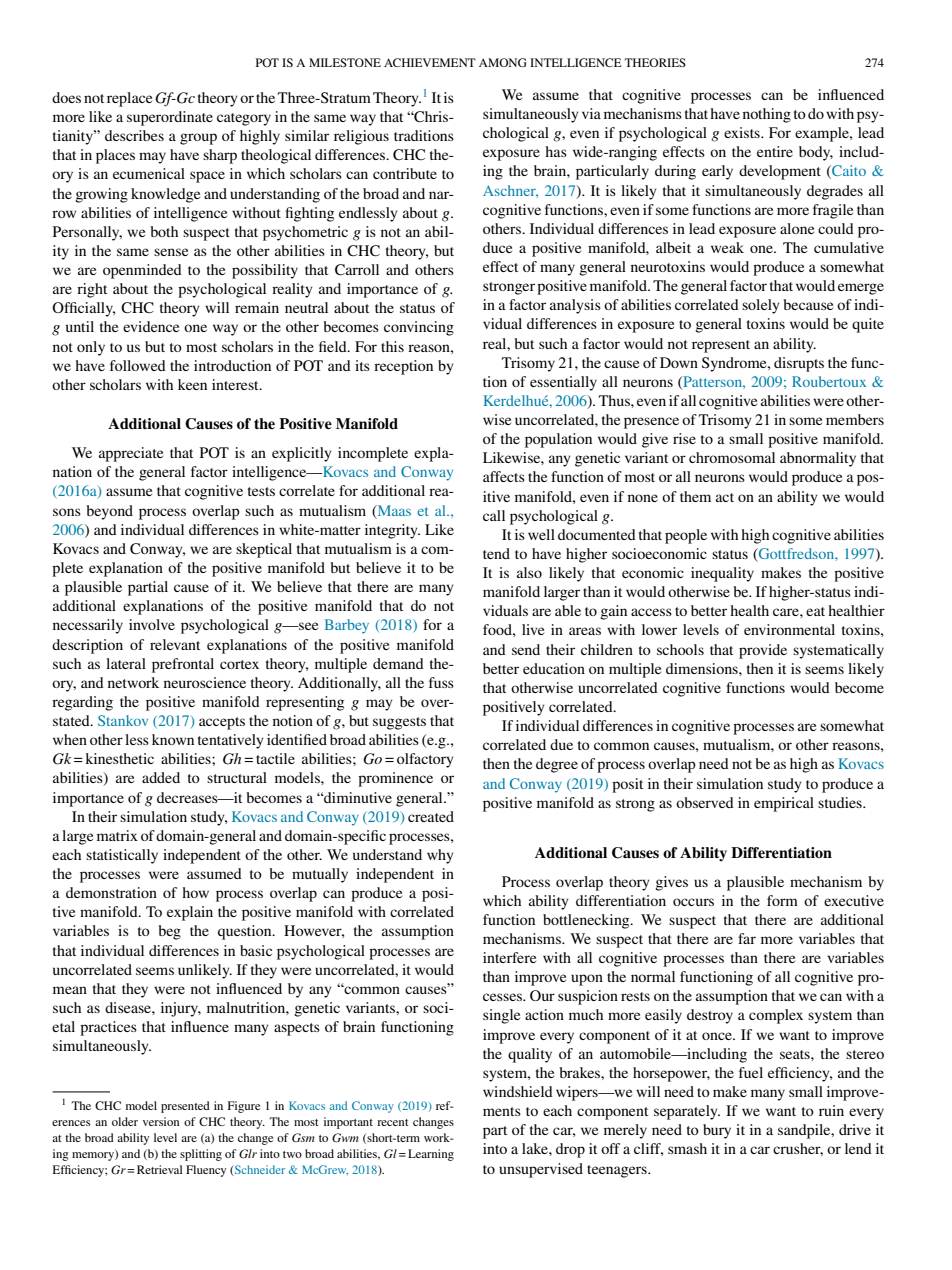 This document has height=1270, width=952. I want to click on version, so click(161, 1121).
